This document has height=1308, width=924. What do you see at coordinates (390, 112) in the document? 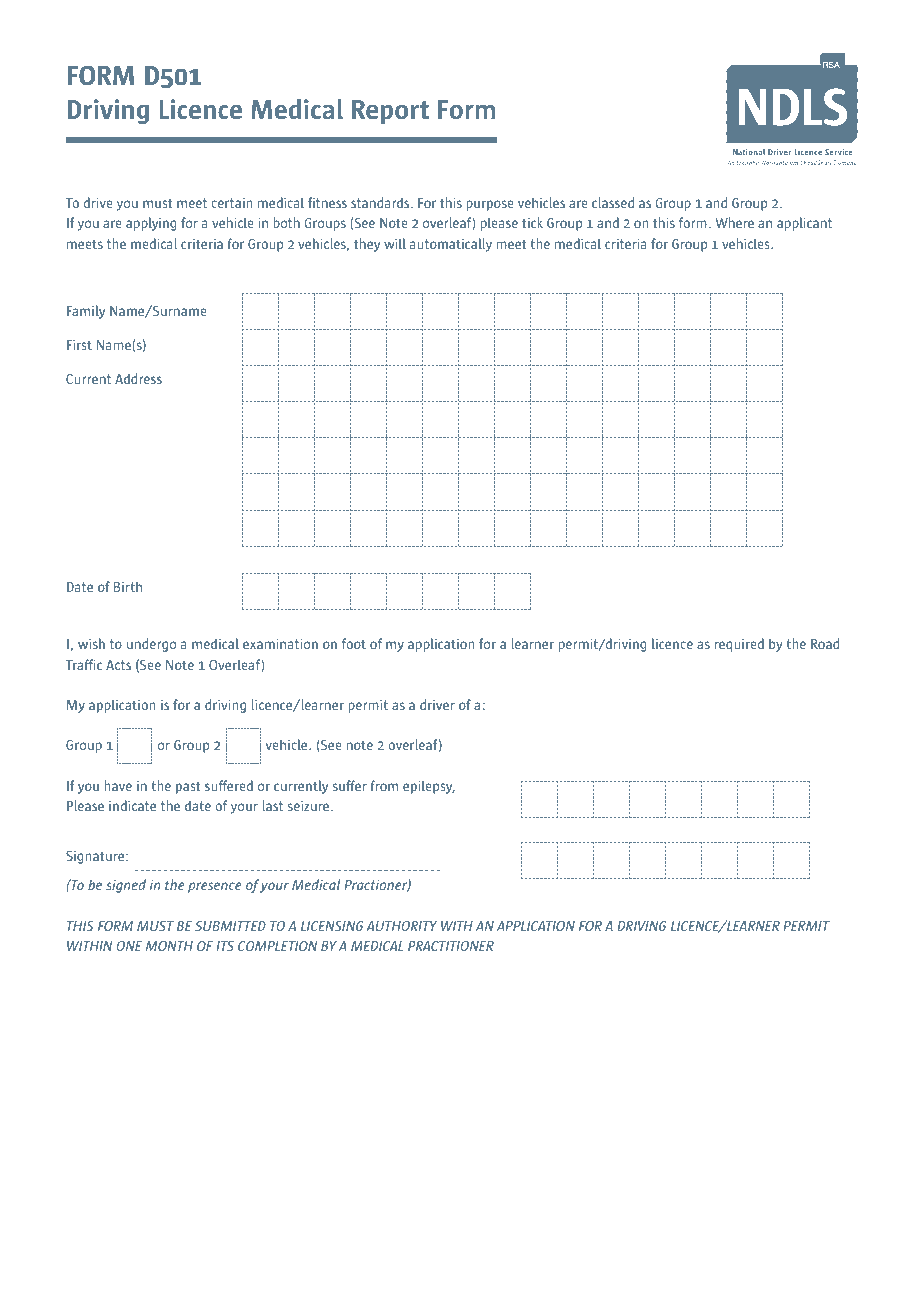
I see `Report` at bounding box center [390, 112].
